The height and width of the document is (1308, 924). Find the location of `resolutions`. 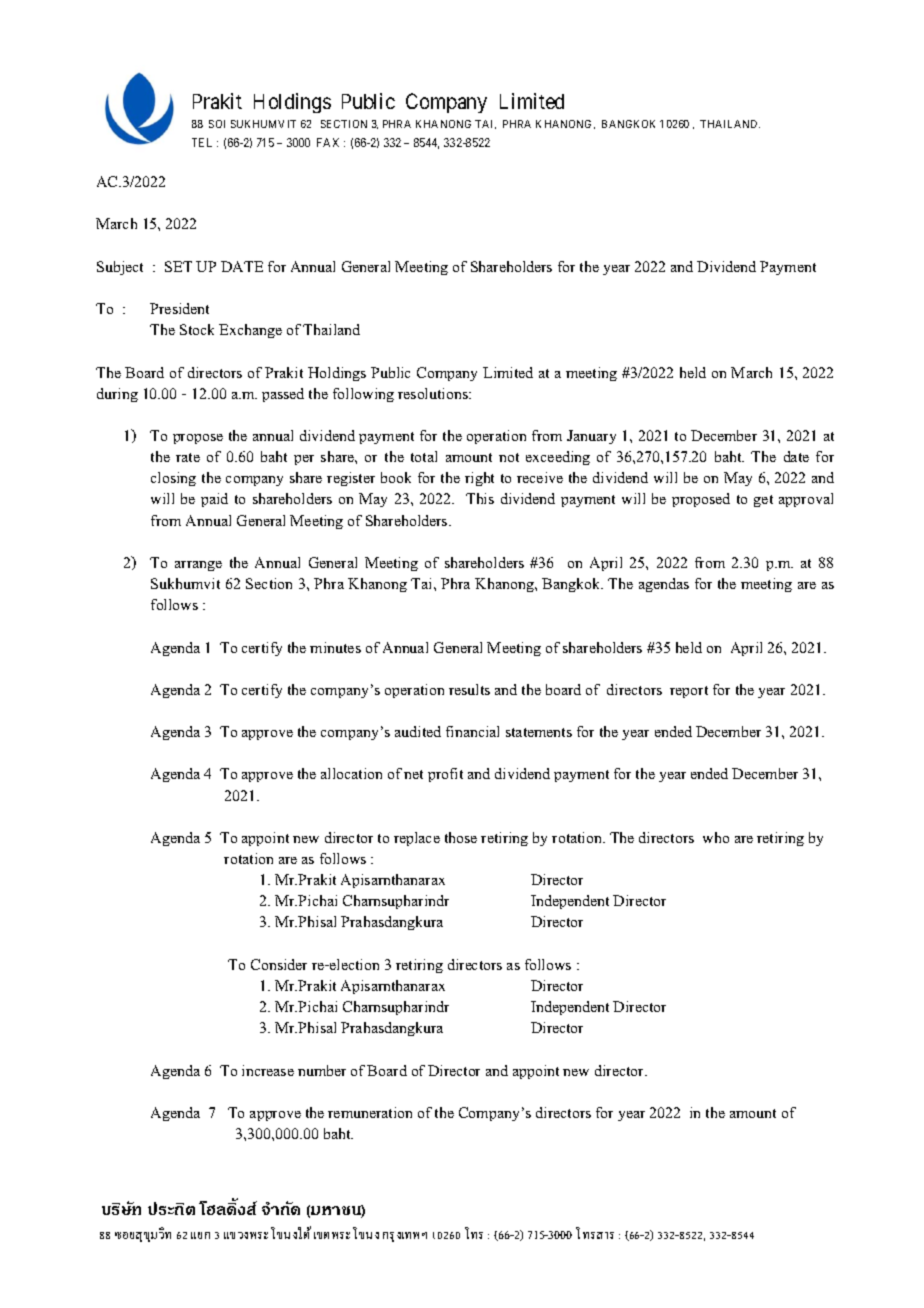

resolutions is located at coordinates (434, 393).
